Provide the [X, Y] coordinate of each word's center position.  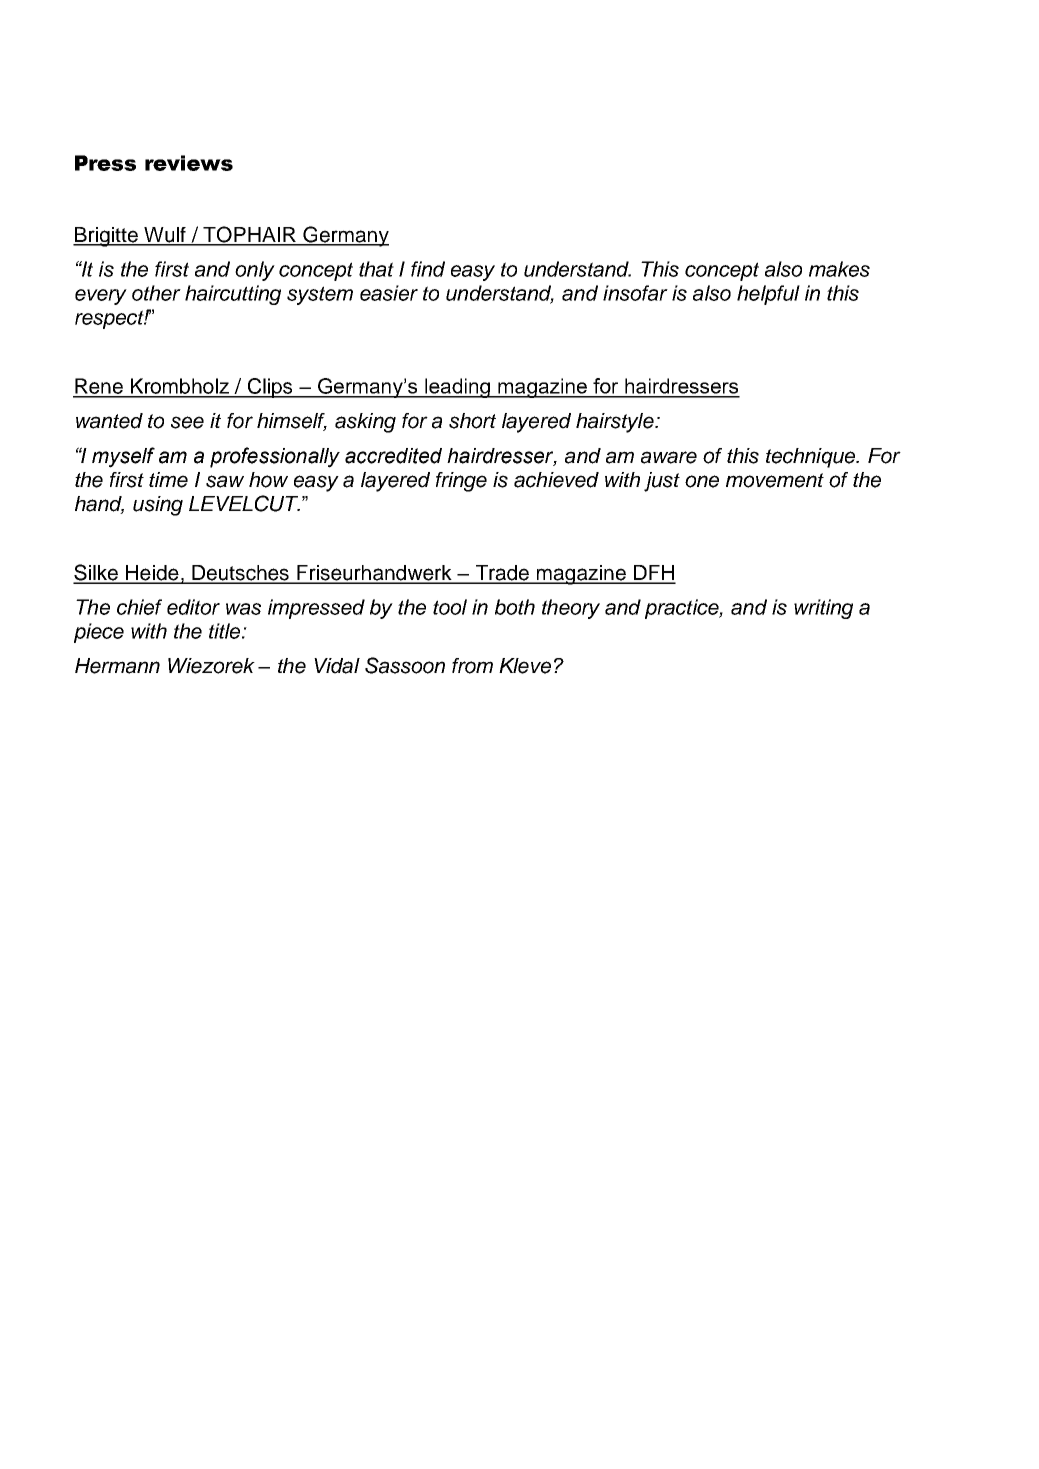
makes [839, 269]
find [428, 269]
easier [389, 293]
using [158, 506]
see [187, 422]
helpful [768, 295]
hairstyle [616, 423]
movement [775, 480]
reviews [189, 163]
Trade [502, 574]
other [156, 293]
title [226, 631]
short [472, 421]
